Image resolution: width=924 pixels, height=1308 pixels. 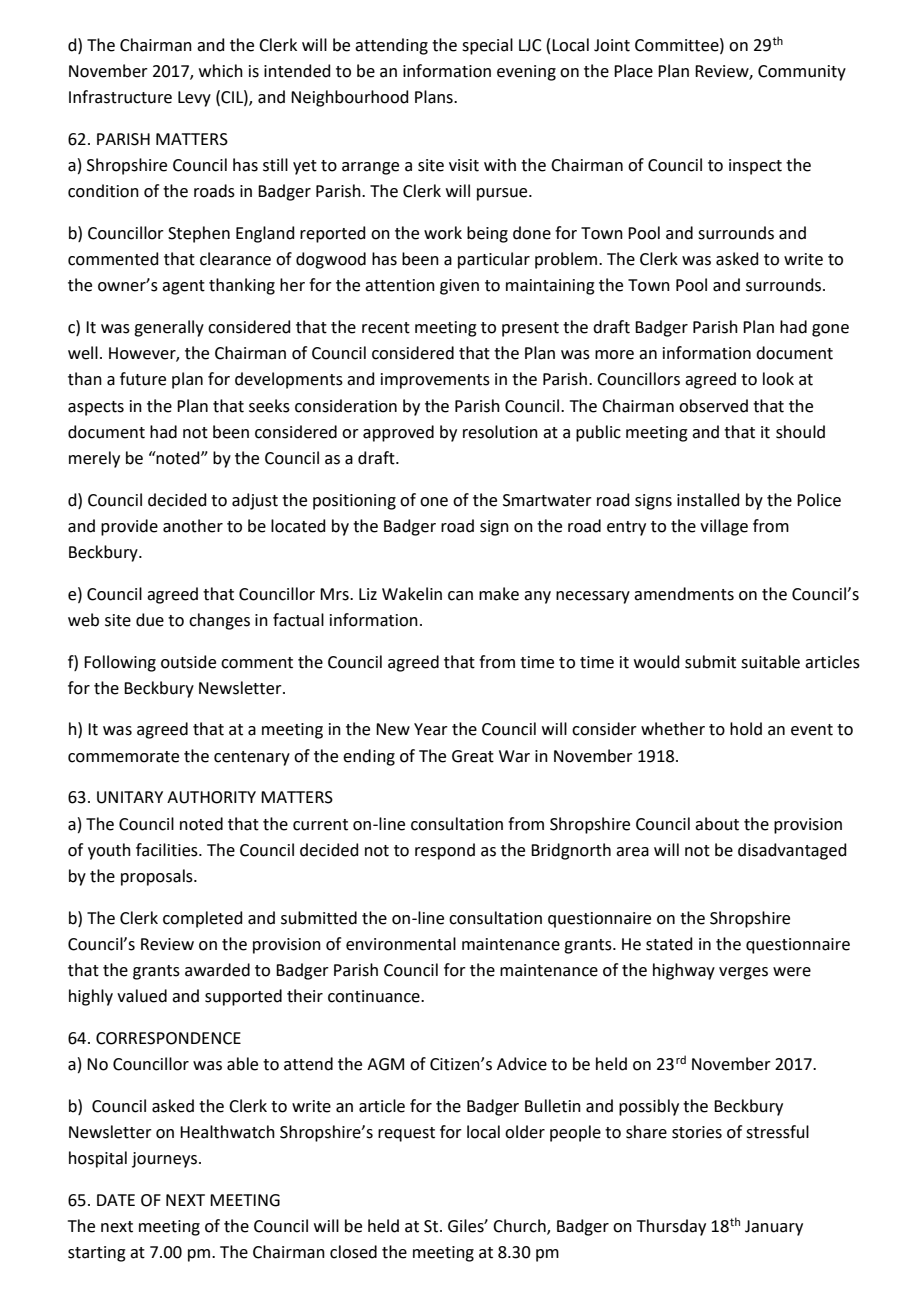 What do you see at coordinates (708, 500) in the screenshot?
I see `installed` at bounding box center [708, 500].
